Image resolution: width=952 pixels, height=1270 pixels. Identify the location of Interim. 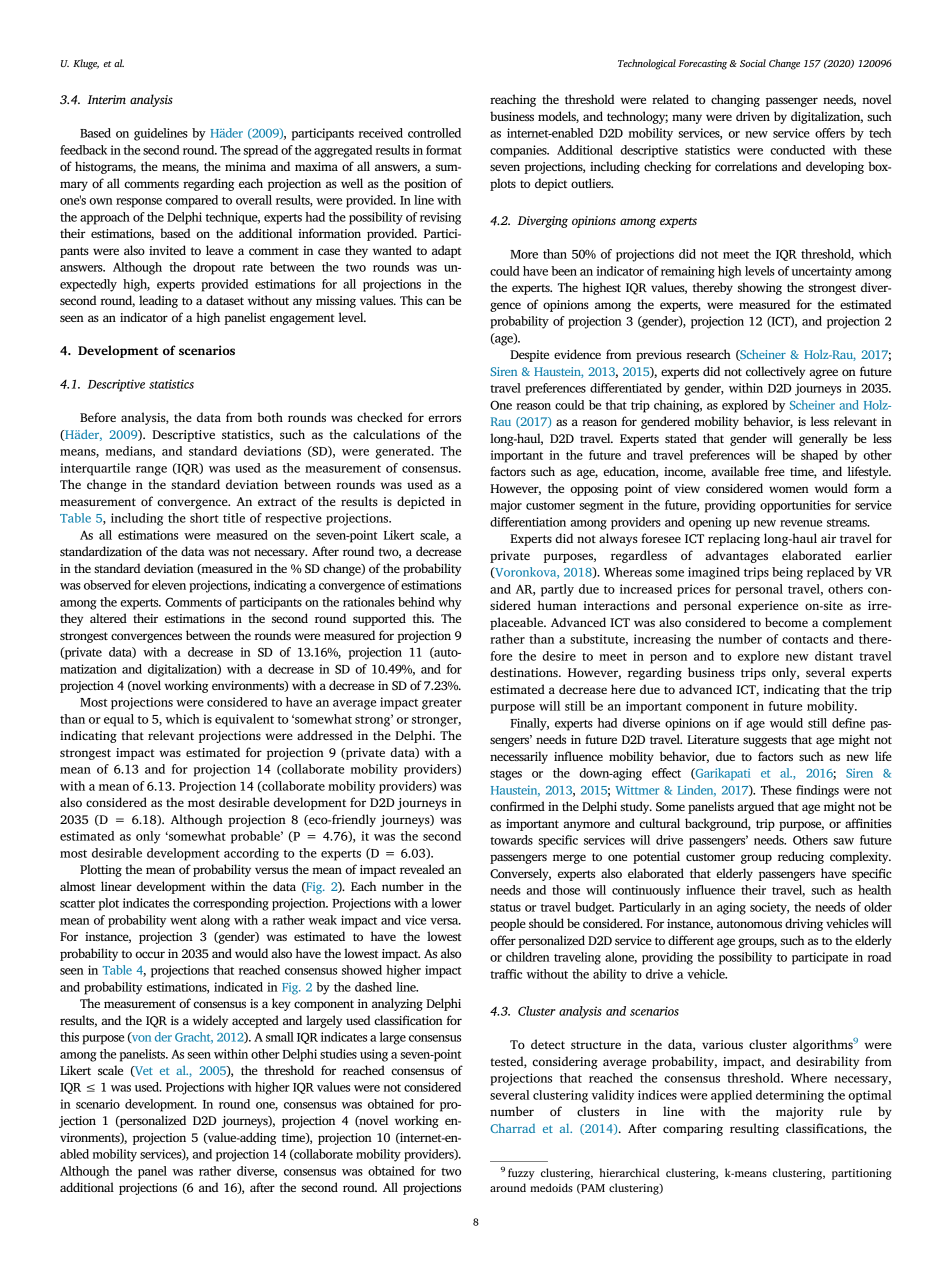
(106, 99).
